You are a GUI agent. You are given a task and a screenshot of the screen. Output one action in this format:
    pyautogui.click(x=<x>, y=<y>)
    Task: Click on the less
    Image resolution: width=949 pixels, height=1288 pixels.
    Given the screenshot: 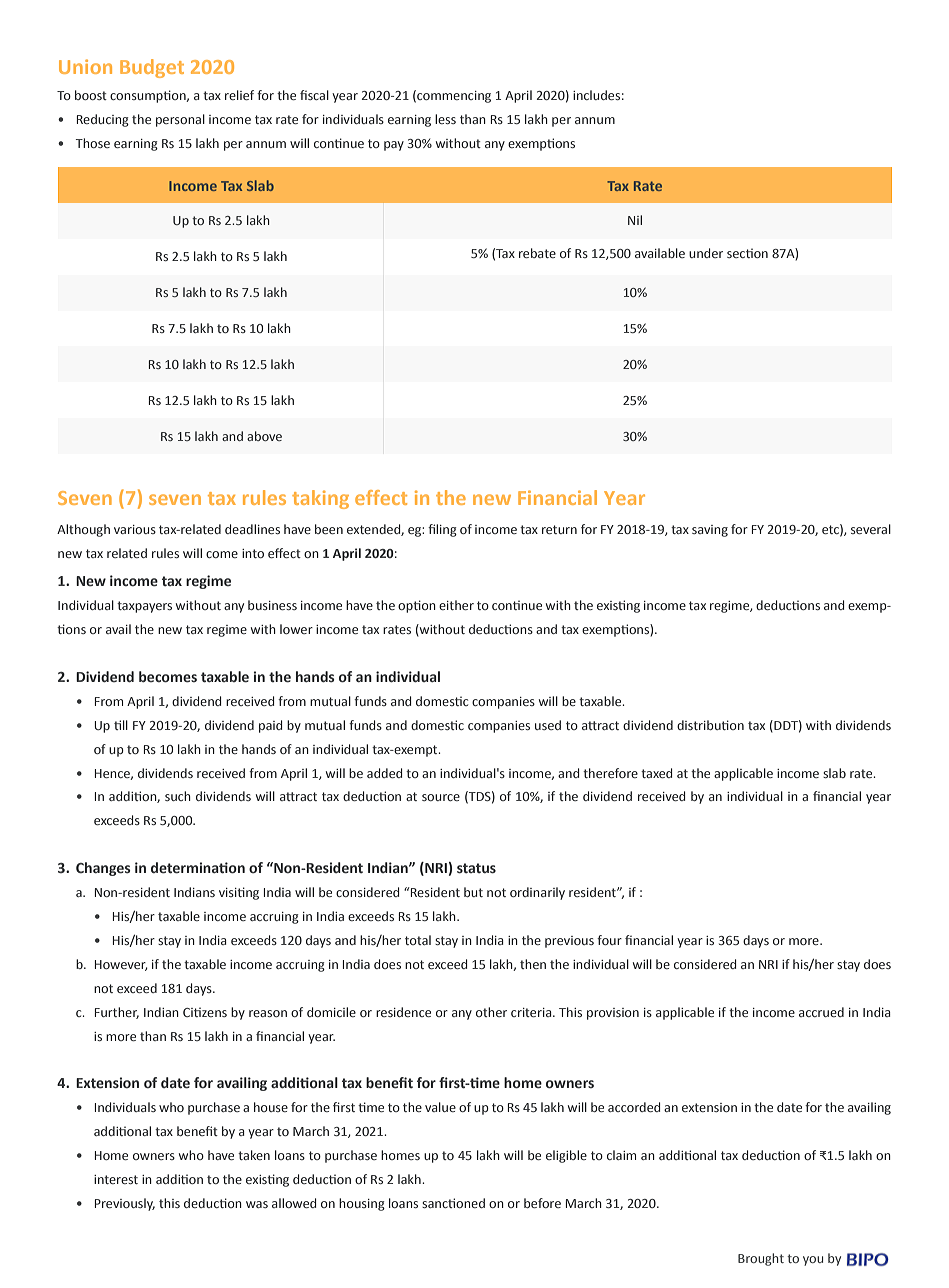 What is the action you would take?
    pyautogui.click(x=445, y=119)
